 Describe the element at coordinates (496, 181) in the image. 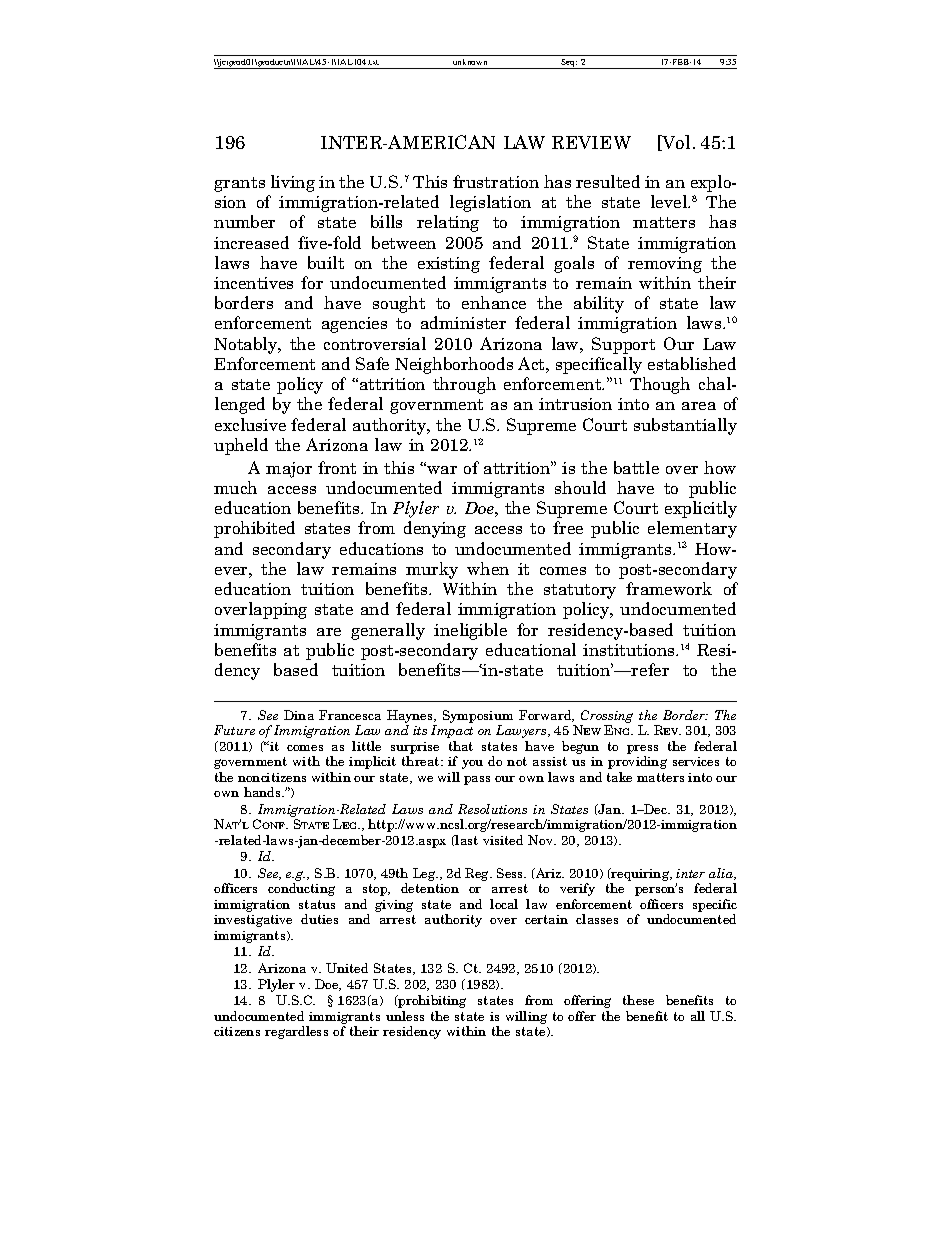

I see `frustration` at that location.
